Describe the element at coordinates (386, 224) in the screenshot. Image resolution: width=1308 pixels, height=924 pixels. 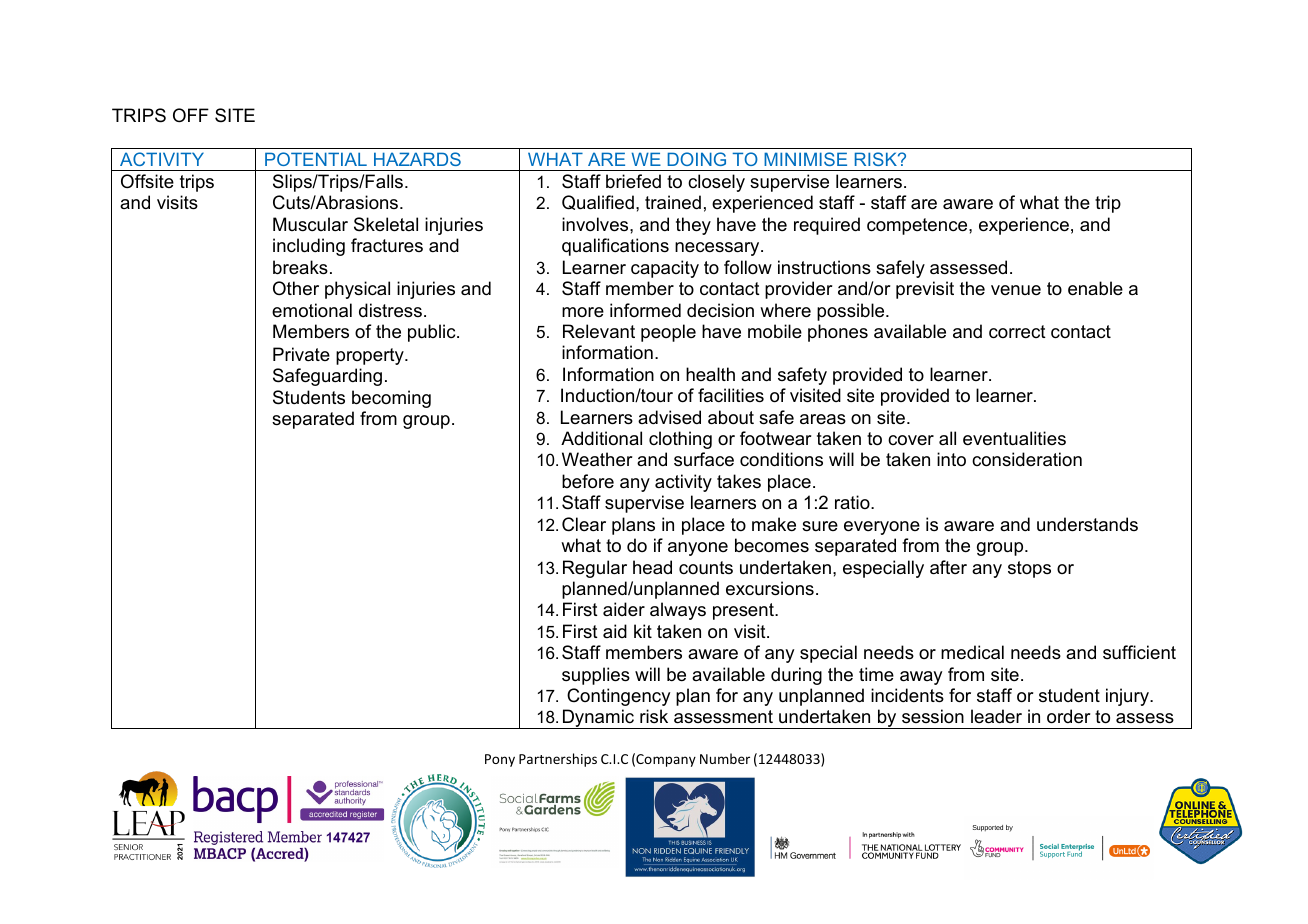
I see `Skeletal` at that location.
